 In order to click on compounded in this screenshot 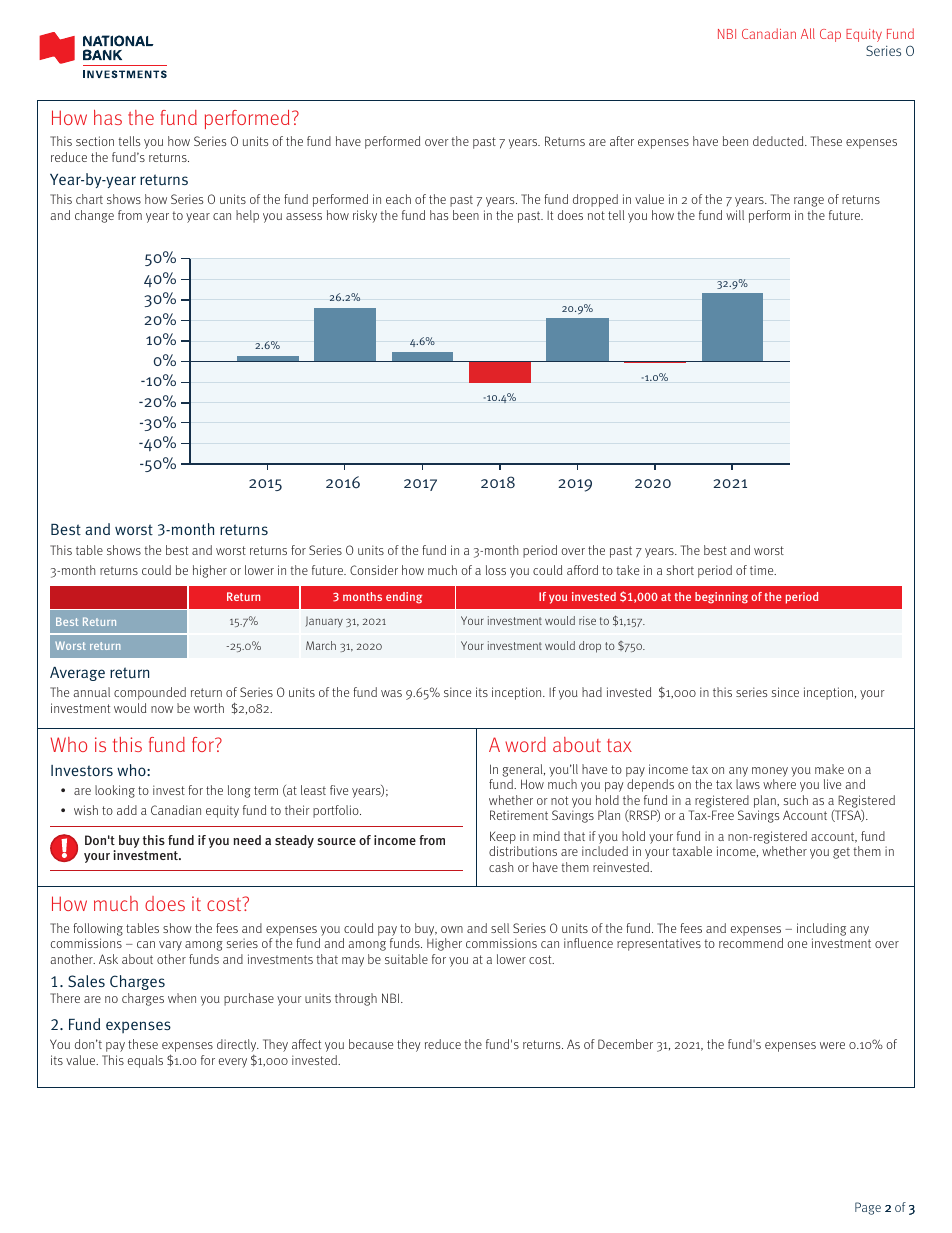, I will do `click(150, 693)`.
